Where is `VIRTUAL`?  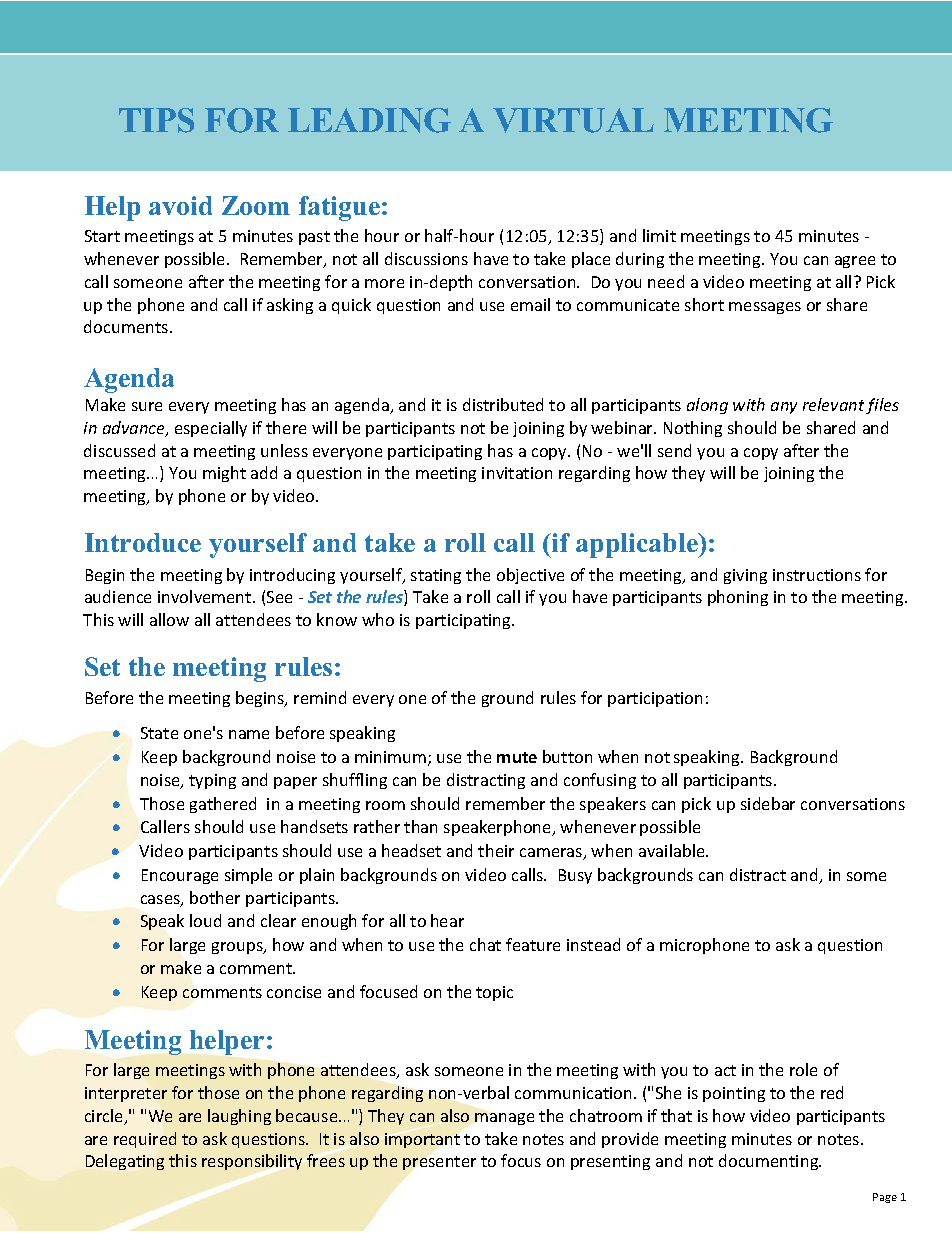 VIRTUAL is located at coordinates (573, 120).
